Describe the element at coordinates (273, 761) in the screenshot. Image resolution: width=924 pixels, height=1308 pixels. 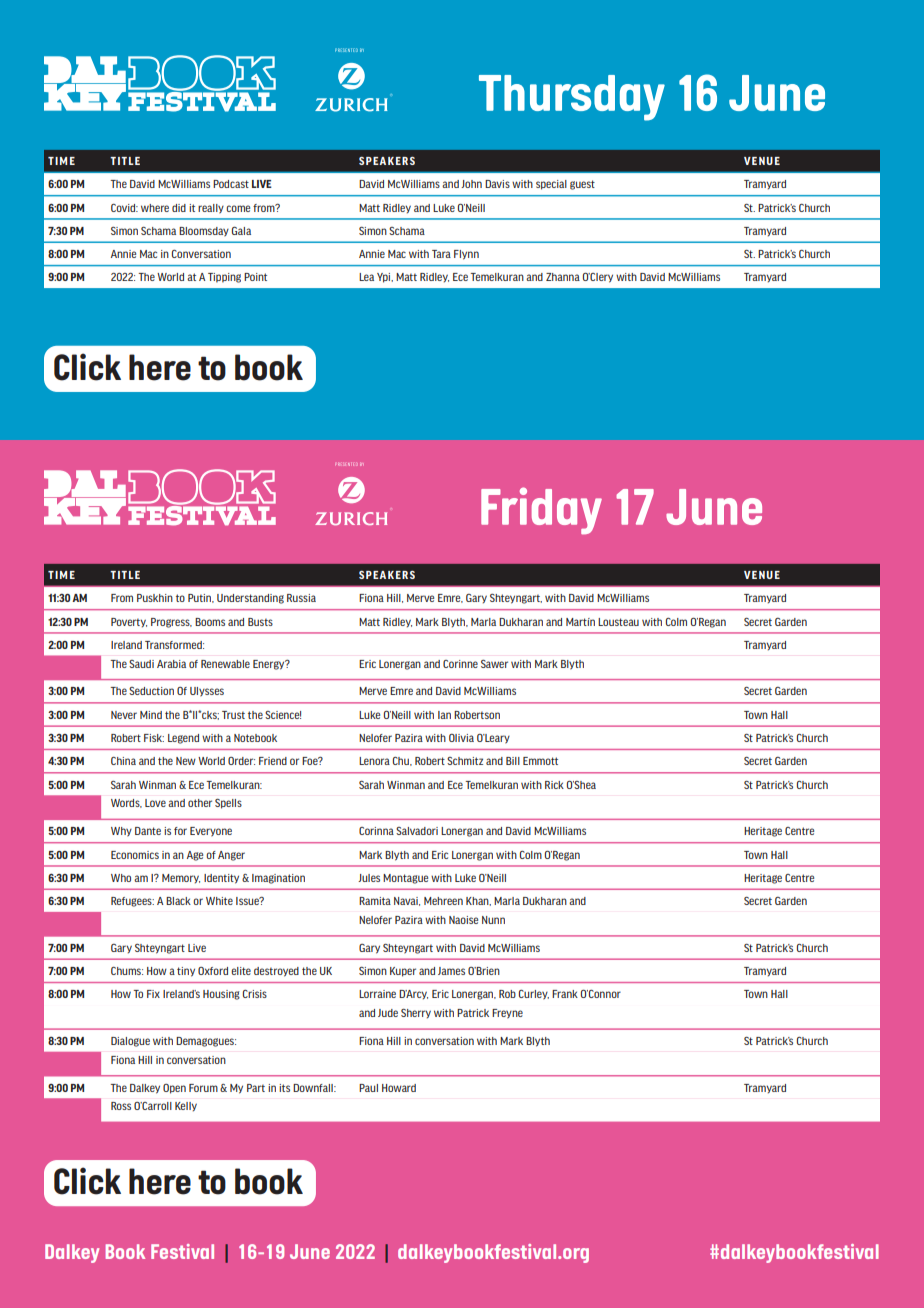
I see `Friend` at that location.
